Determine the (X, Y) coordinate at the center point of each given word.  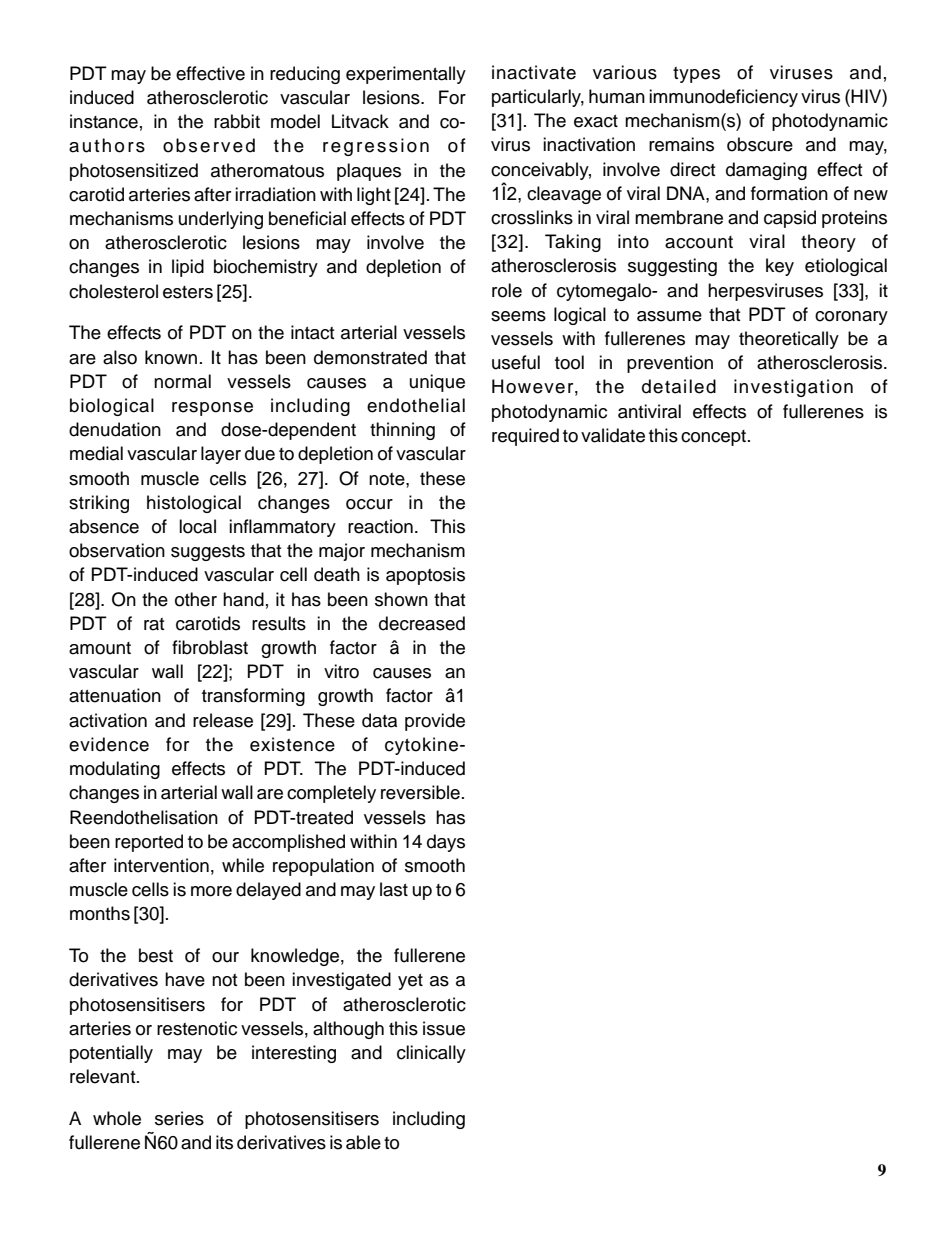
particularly (538, 98)
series (179, 1118)
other (196, 599)
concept (715, 438)
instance (104, 121)
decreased (422, 623)
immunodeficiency (723, 98)
